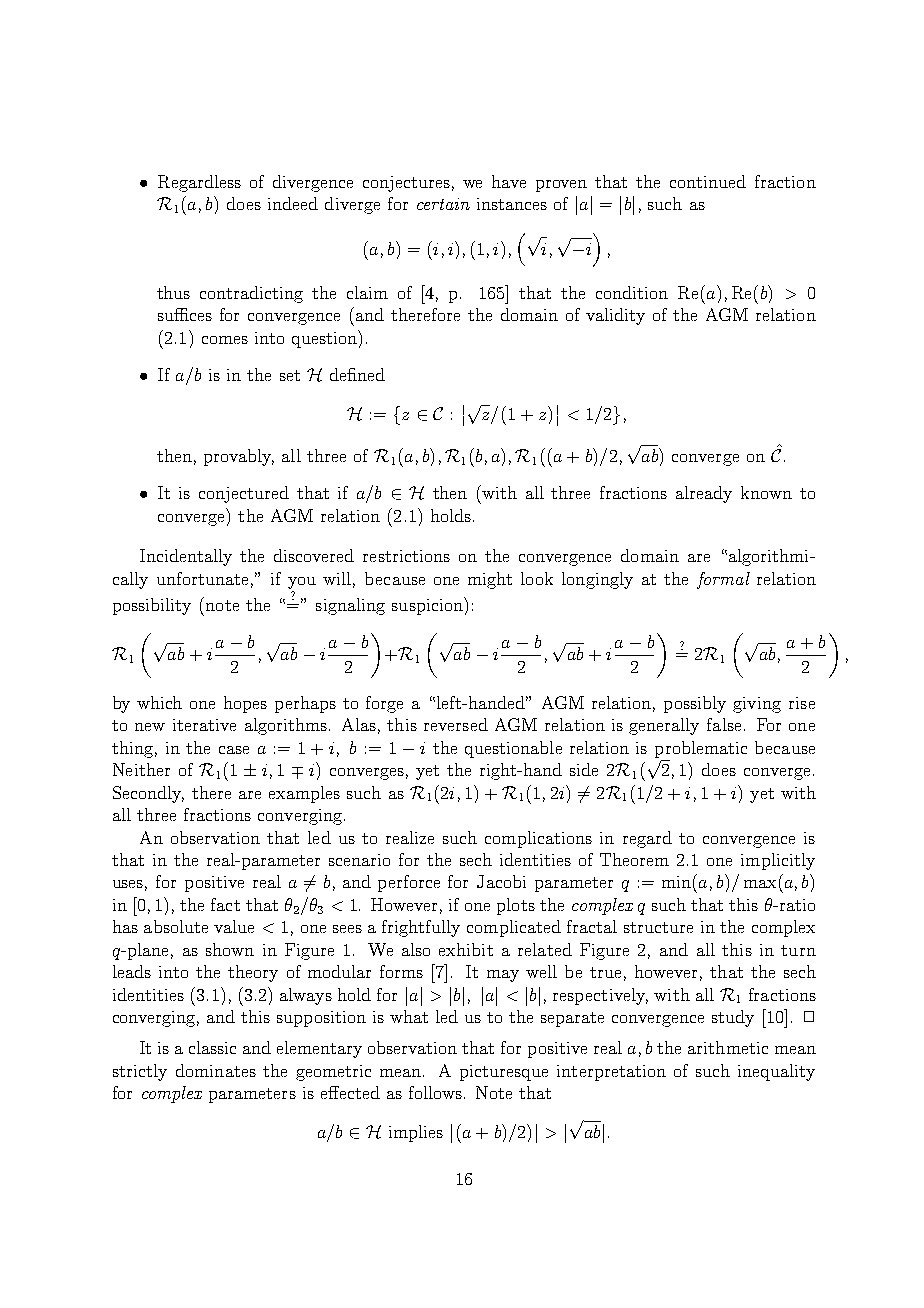  What do you see at coordinates (216, 1070) in the screenshot?
I see `dominates` at bounding box center [216, 1070].
